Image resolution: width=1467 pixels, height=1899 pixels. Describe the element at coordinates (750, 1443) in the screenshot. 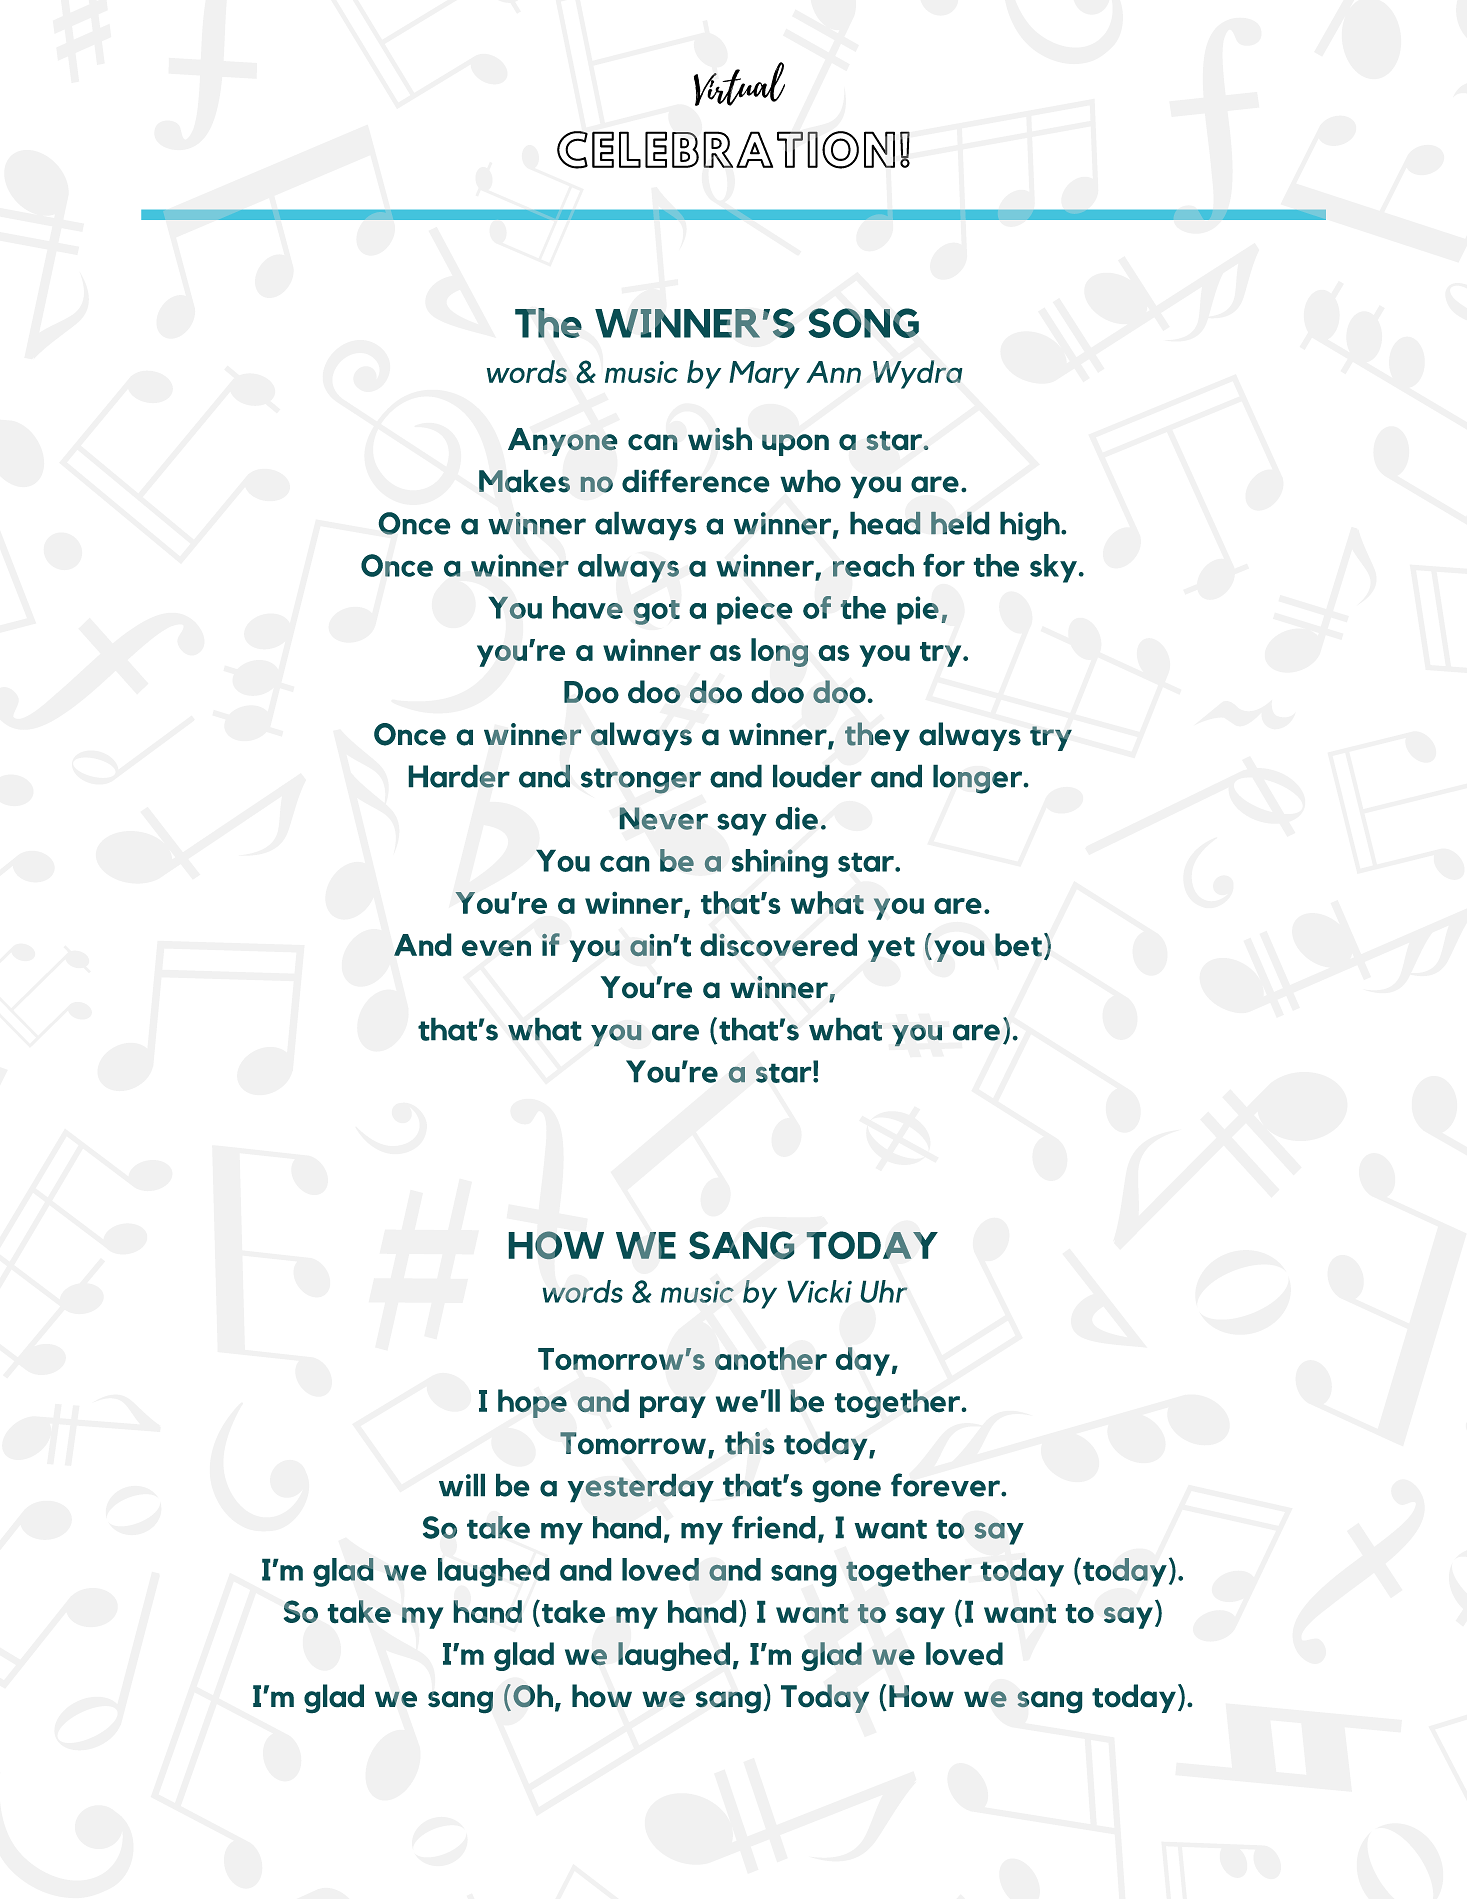

I see `this` at that location.
